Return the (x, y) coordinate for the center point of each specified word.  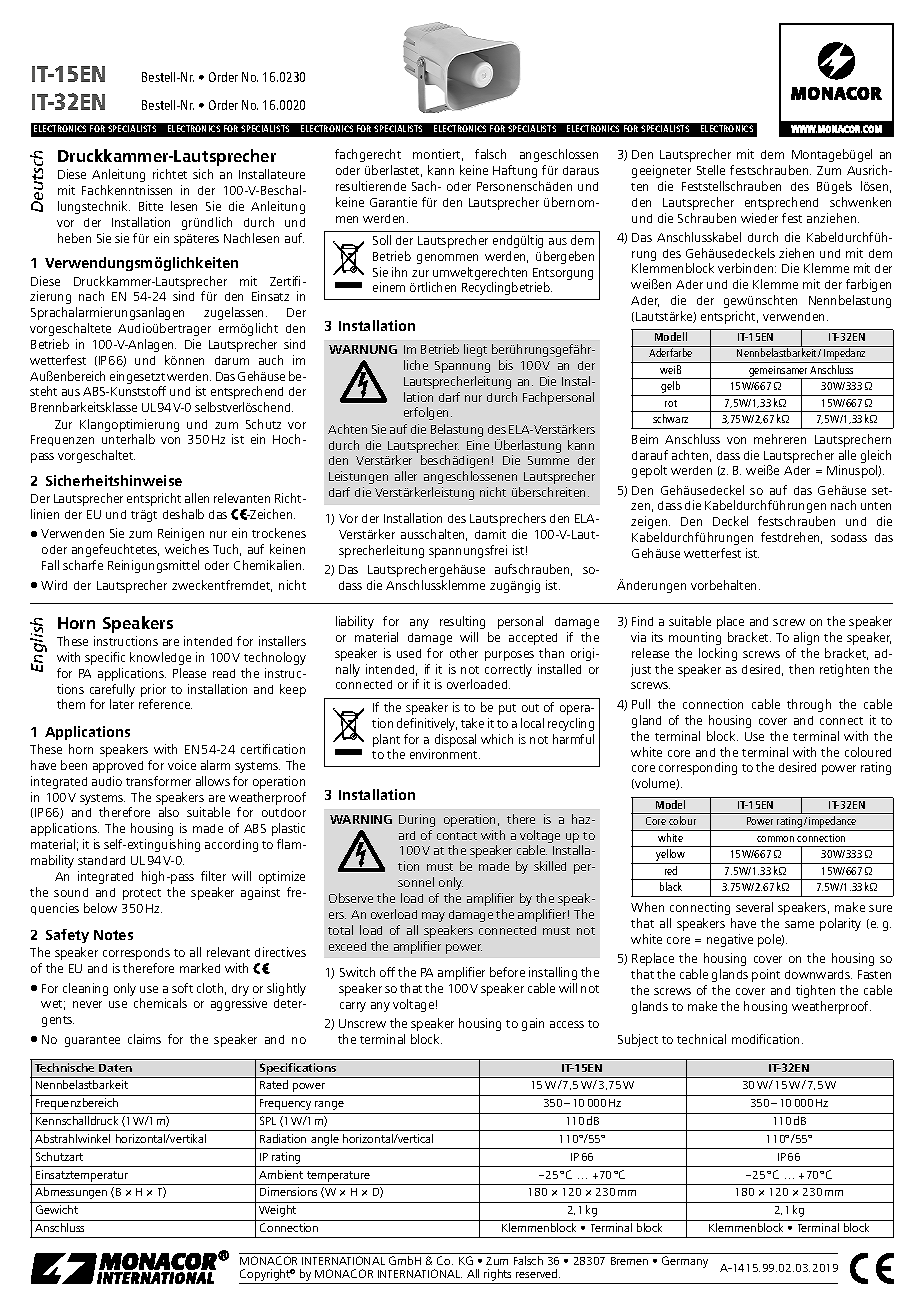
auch (271, 360)
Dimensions (288, 1191)
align (806, 638)
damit (490, 534)
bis (506, 365)
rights (498, 1276)
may (433, 917)
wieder (759, 218)
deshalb (183, 514)
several (754, 907)
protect (142, 894)
